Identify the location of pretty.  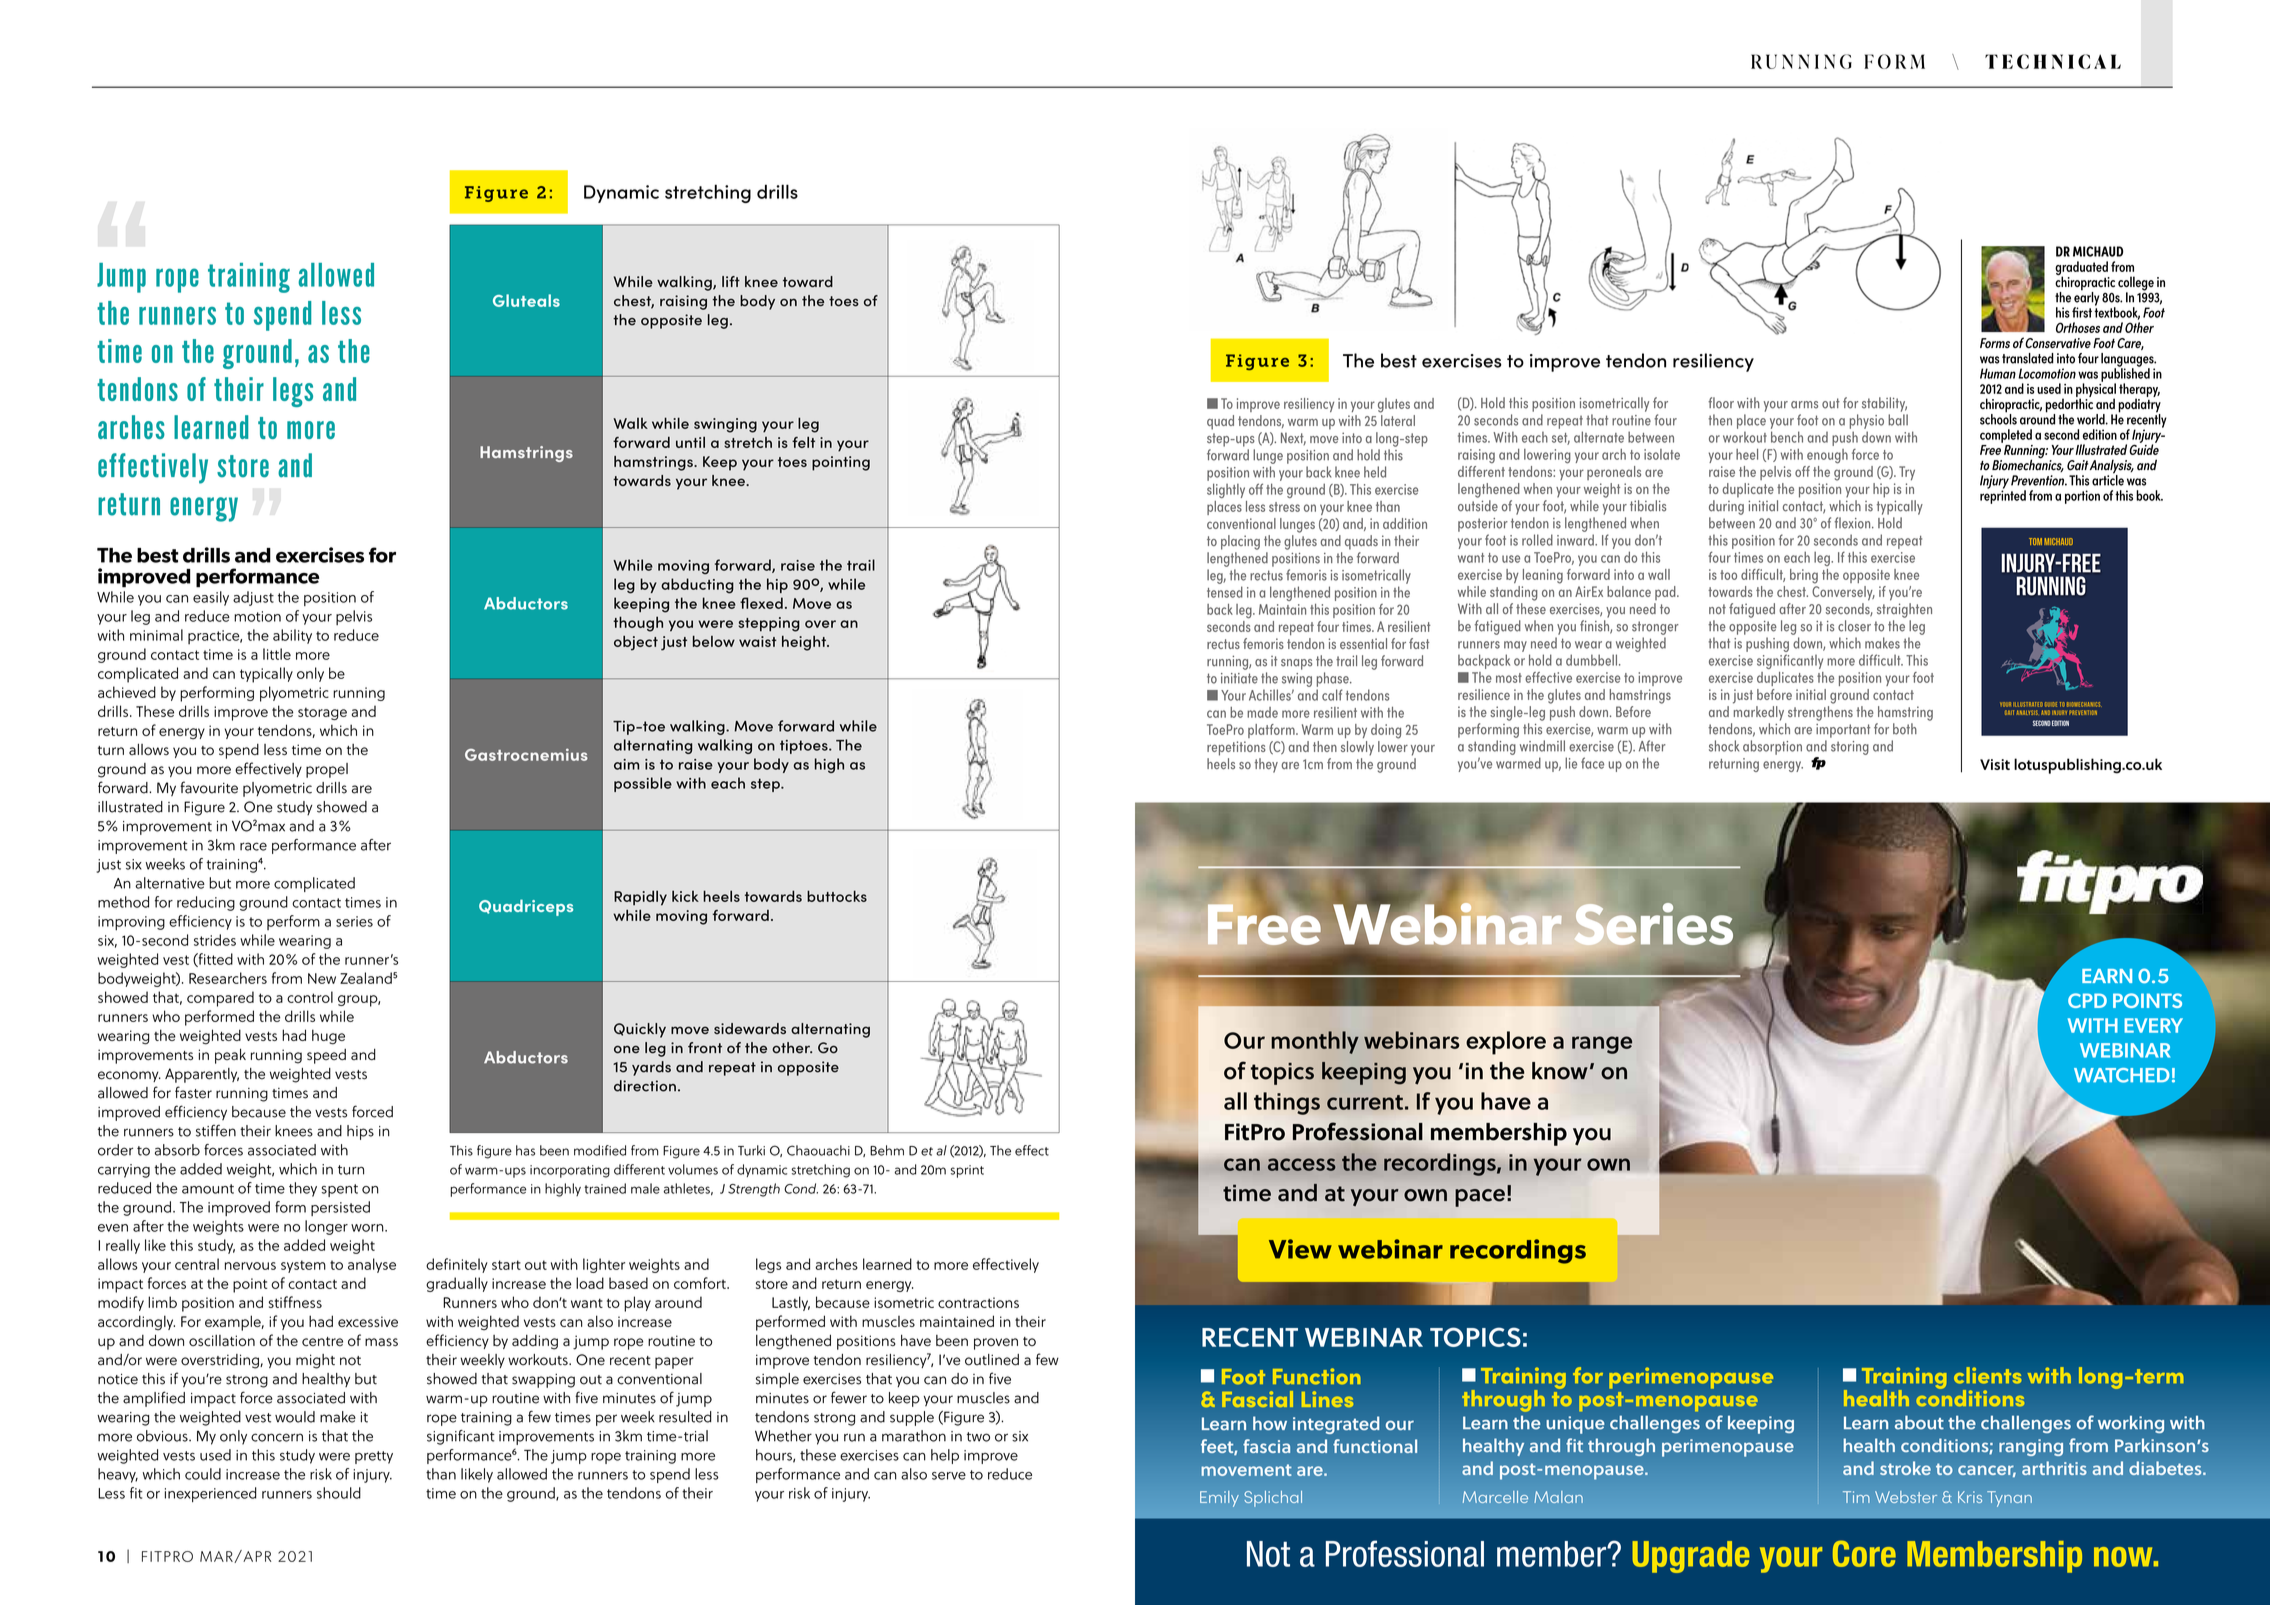
(374, 1457).
